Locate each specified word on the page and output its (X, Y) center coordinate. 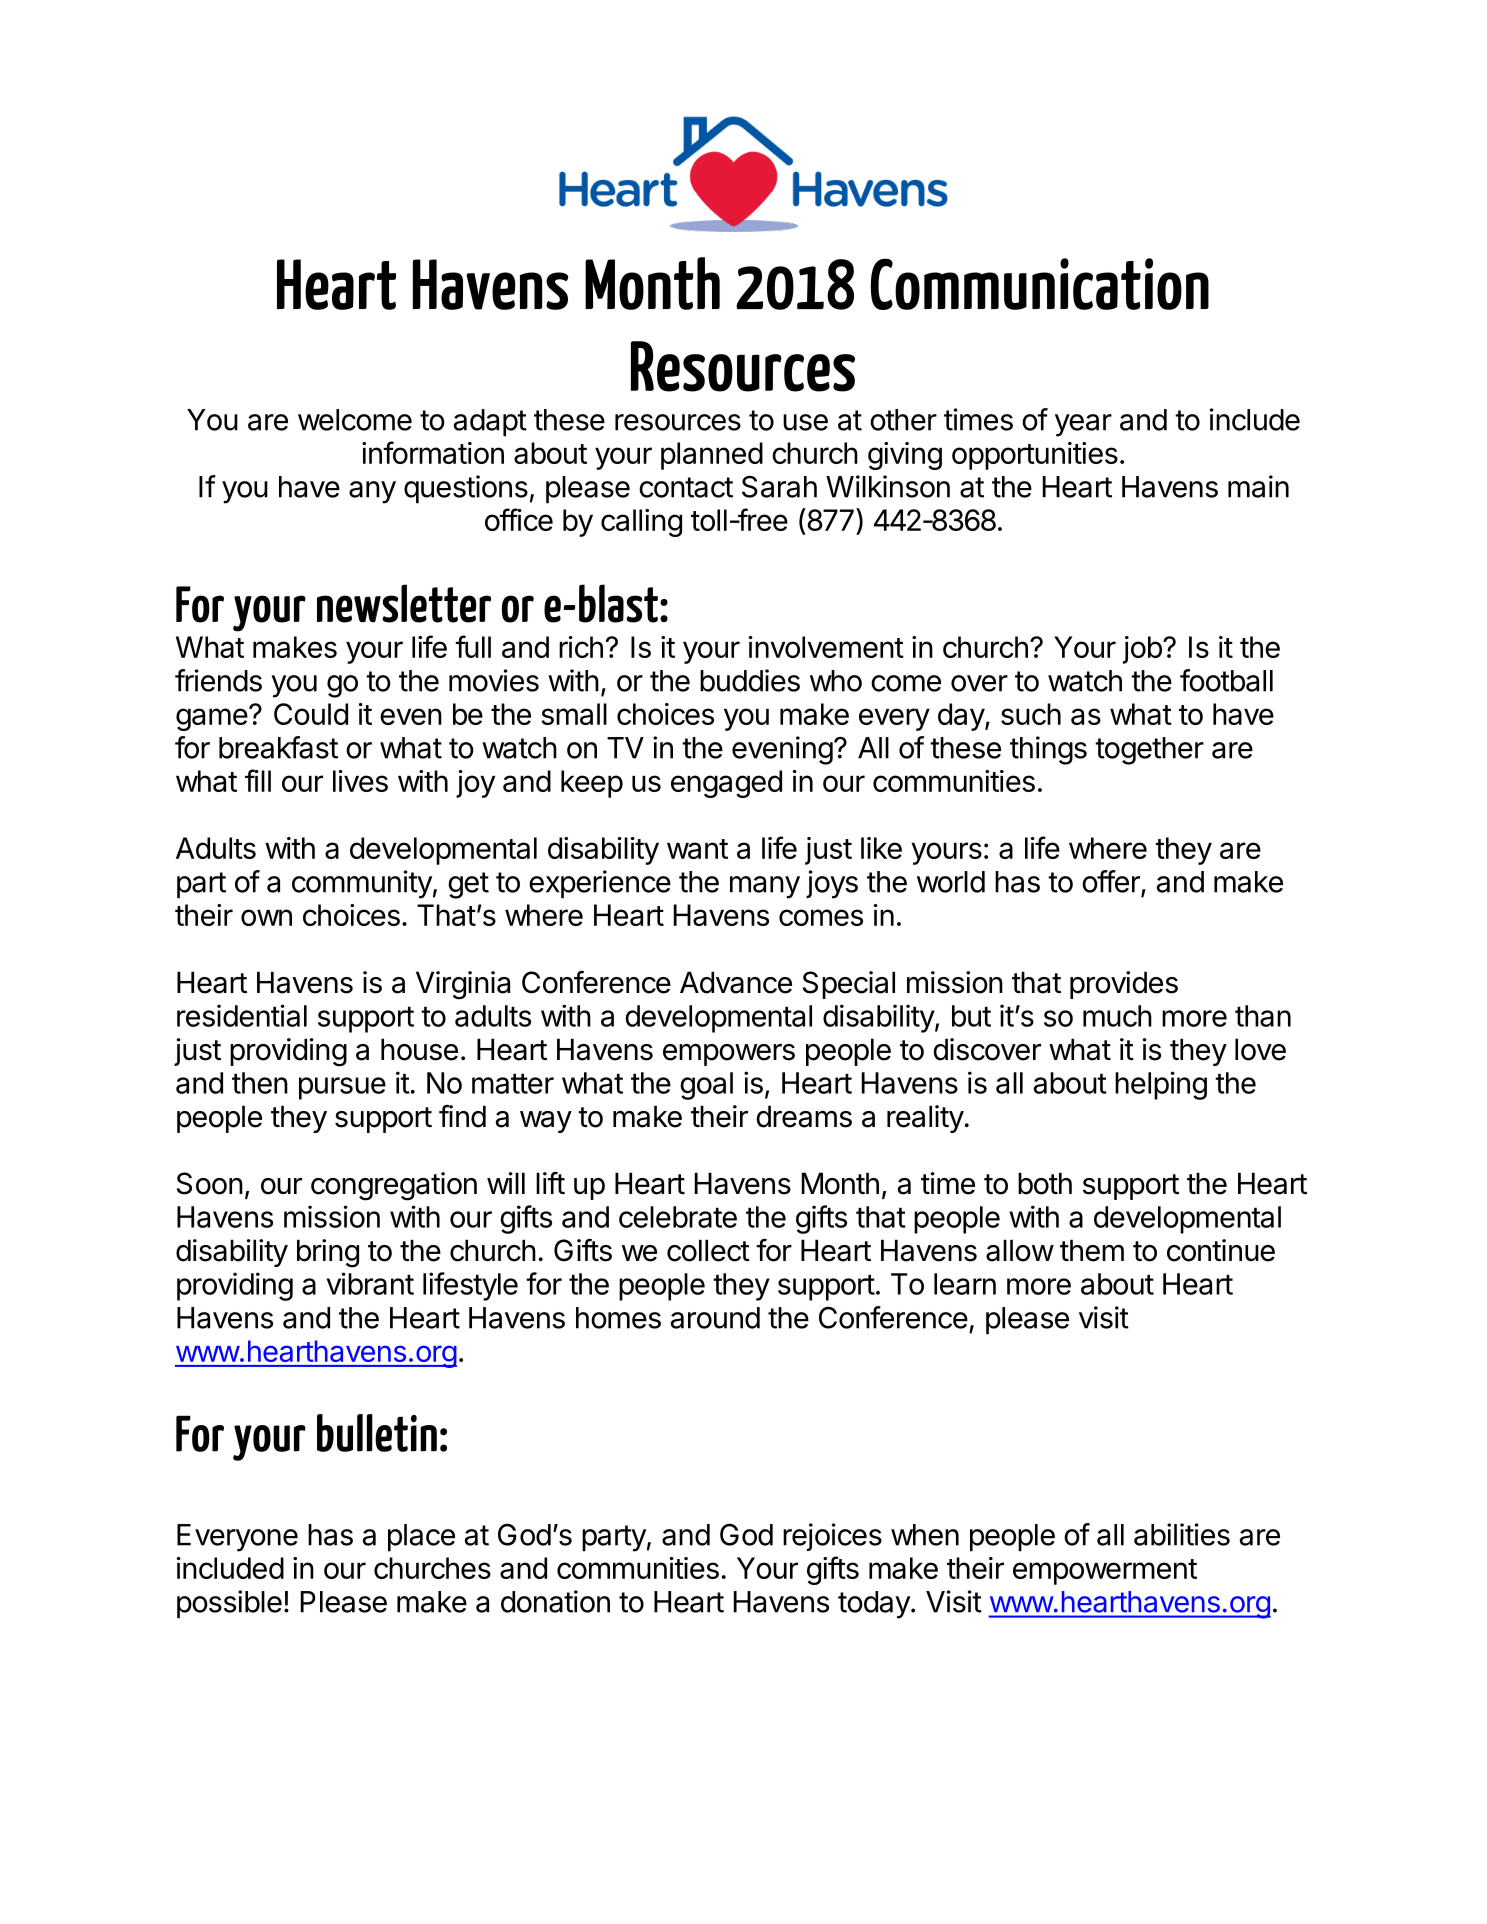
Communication (1040, 284)
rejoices (832, 1537)
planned (712, 456)
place (421, 1538)
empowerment (1105, 1572)
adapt (490, 423)
